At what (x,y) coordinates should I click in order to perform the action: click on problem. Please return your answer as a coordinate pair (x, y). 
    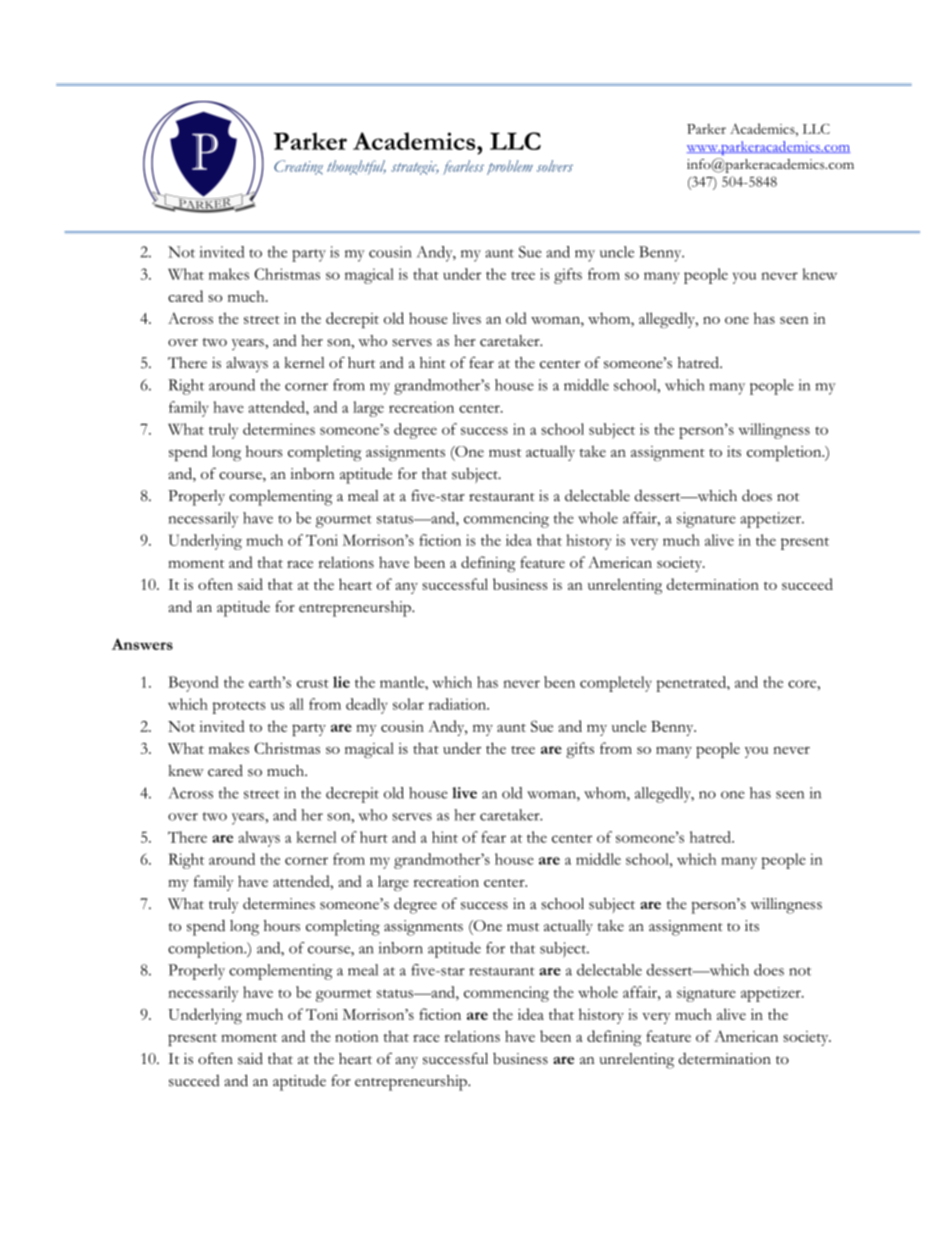
    Looking at the image, I should click on (510, 167).
